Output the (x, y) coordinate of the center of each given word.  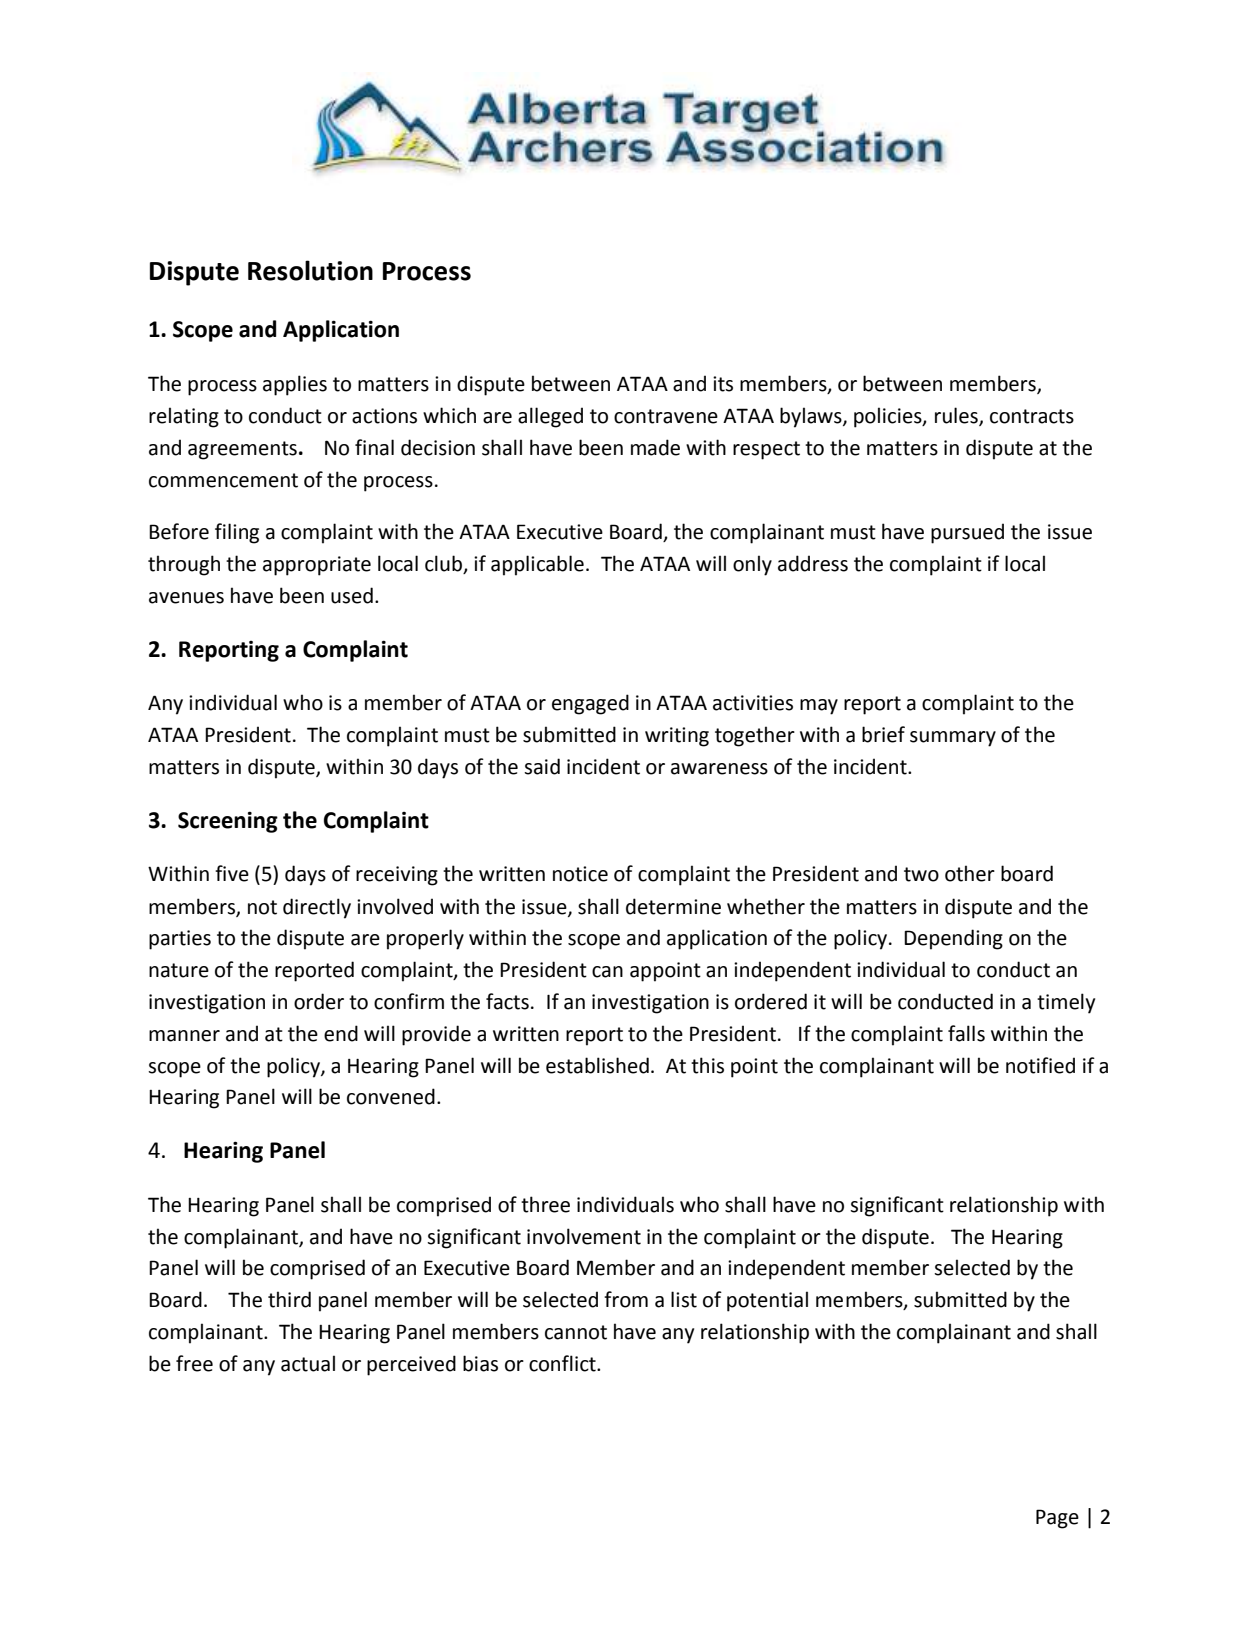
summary (953, 739)
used (352, 595)
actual (308, 1363)
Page (1057, 1519)
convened (391, 1096)
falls (966, 1033)
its (723, 384)
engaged (590, 704)
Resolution (310, 270)
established (597, 1065)
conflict (563, 1363)
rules (957, 416)
